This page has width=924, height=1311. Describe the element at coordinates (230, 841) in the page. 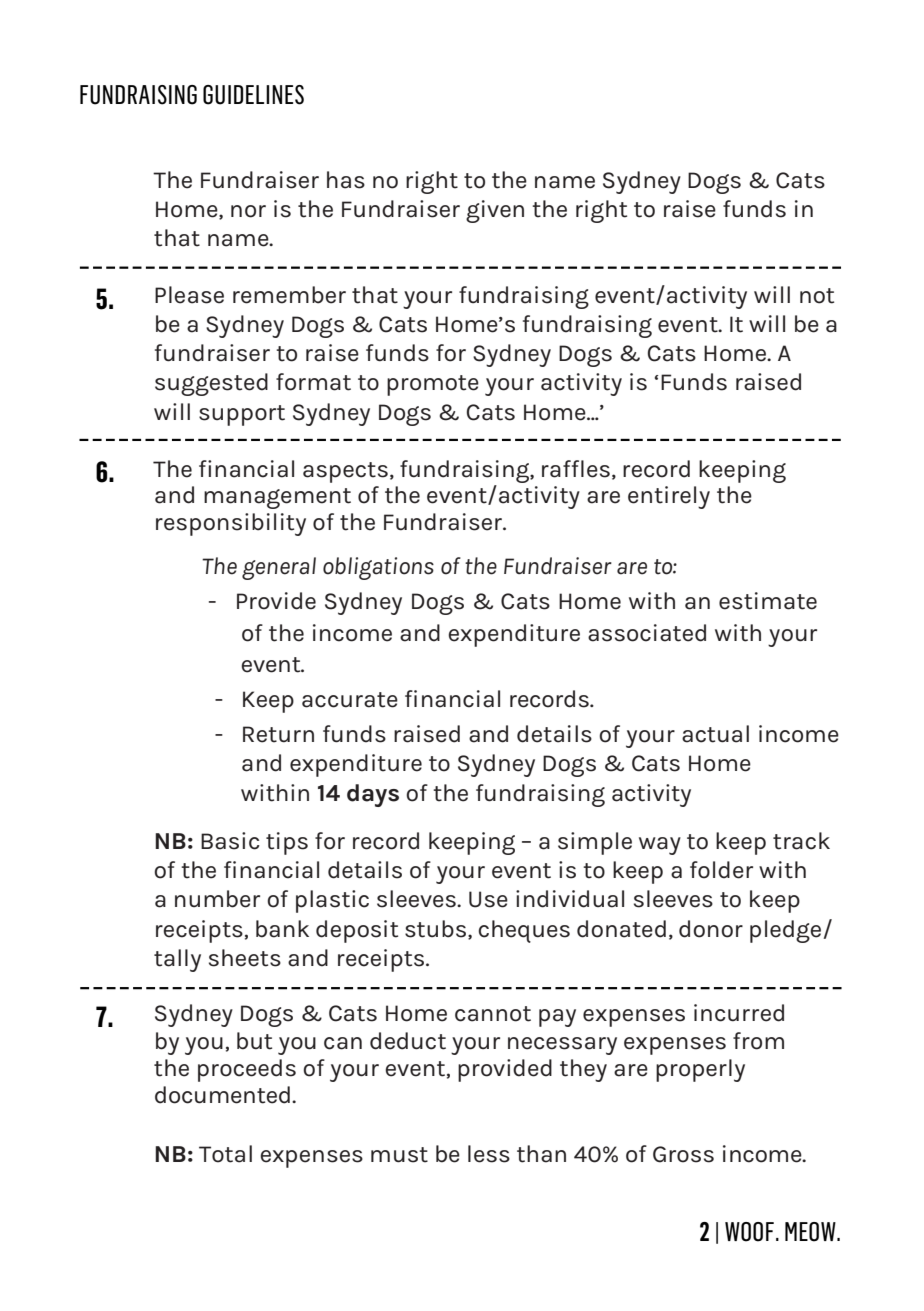

I see `Basic` at that location.
